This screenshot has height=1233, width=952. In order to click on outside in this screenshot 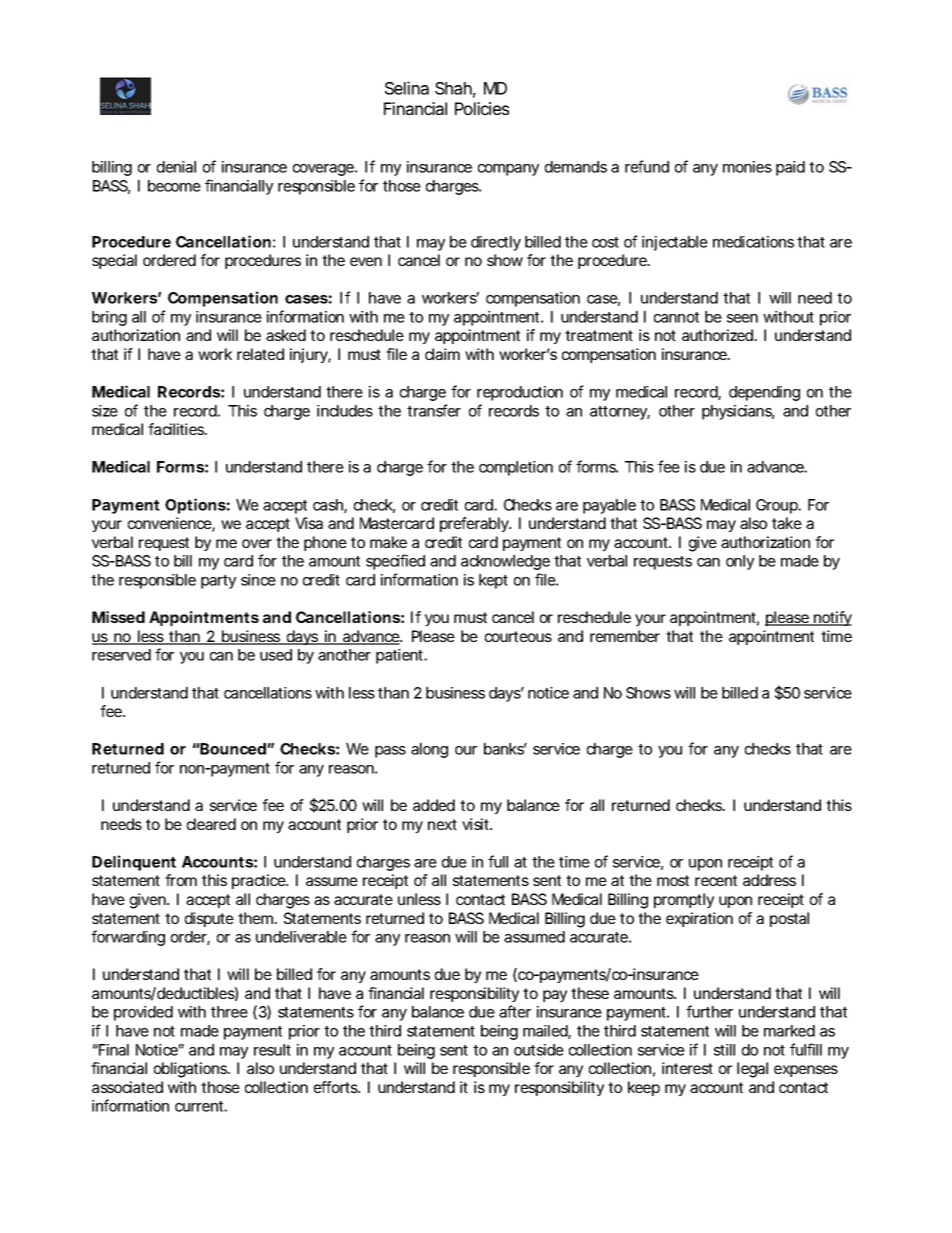, I will do `click(539, 1050)`.
